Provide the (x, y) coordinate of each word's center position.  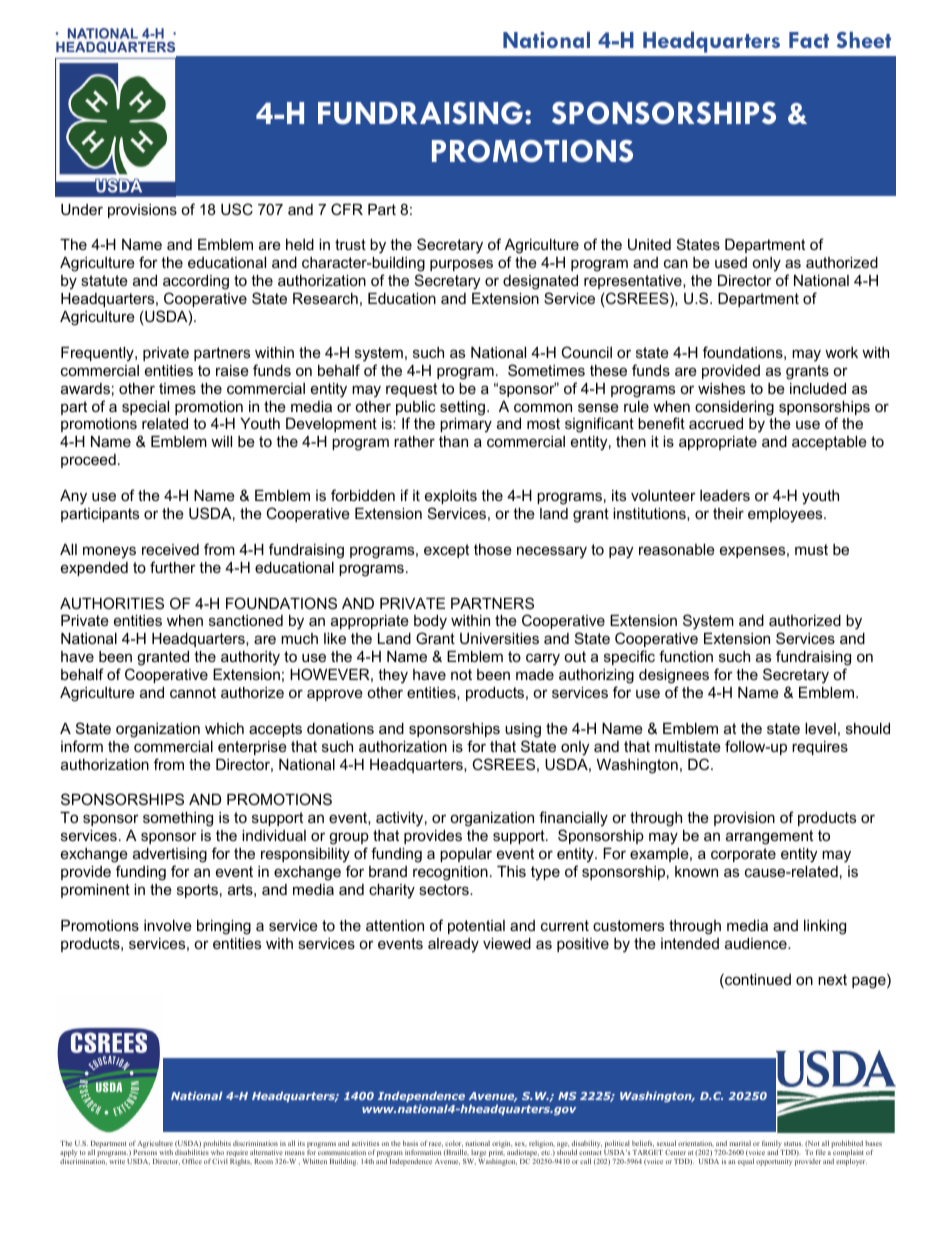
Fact (809, 40)
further (173, 567)
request (411, 390)
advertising (170, 855)
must (811, 549)
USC (237, 209)
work (841, 352)
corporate (743, 855)
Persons (145, 1152)
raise (232, 370)
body (430, 624)
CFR (347, 209)
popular (466, 855)
